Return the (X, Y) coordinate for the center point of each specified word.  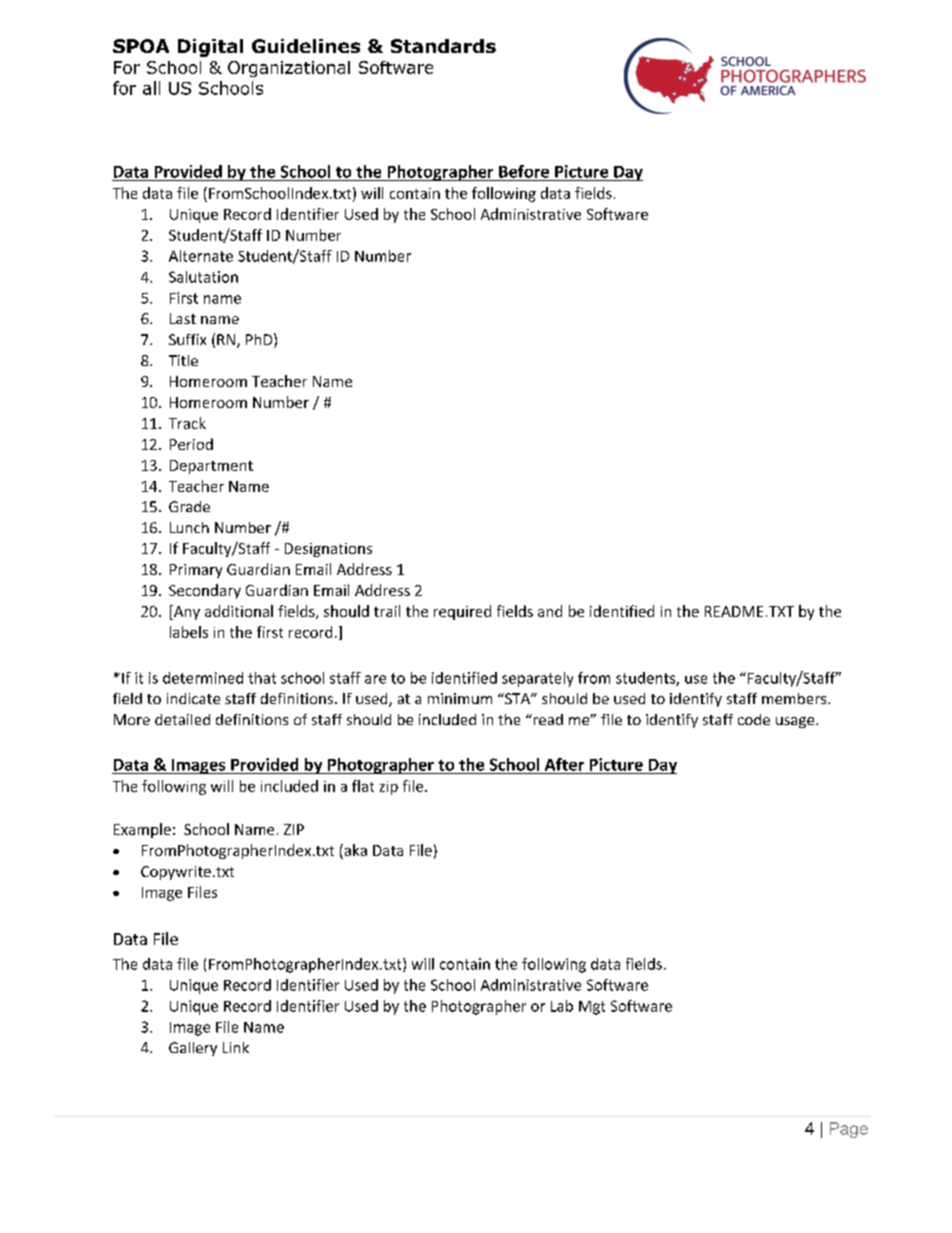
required (462, 612)
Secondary (205, 591)
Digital (210, 48)
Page (849, 1130)
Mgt (592, 1008)
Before (524, 171)
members (795, 698)
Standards (443, 46)
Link (236, 1047)
